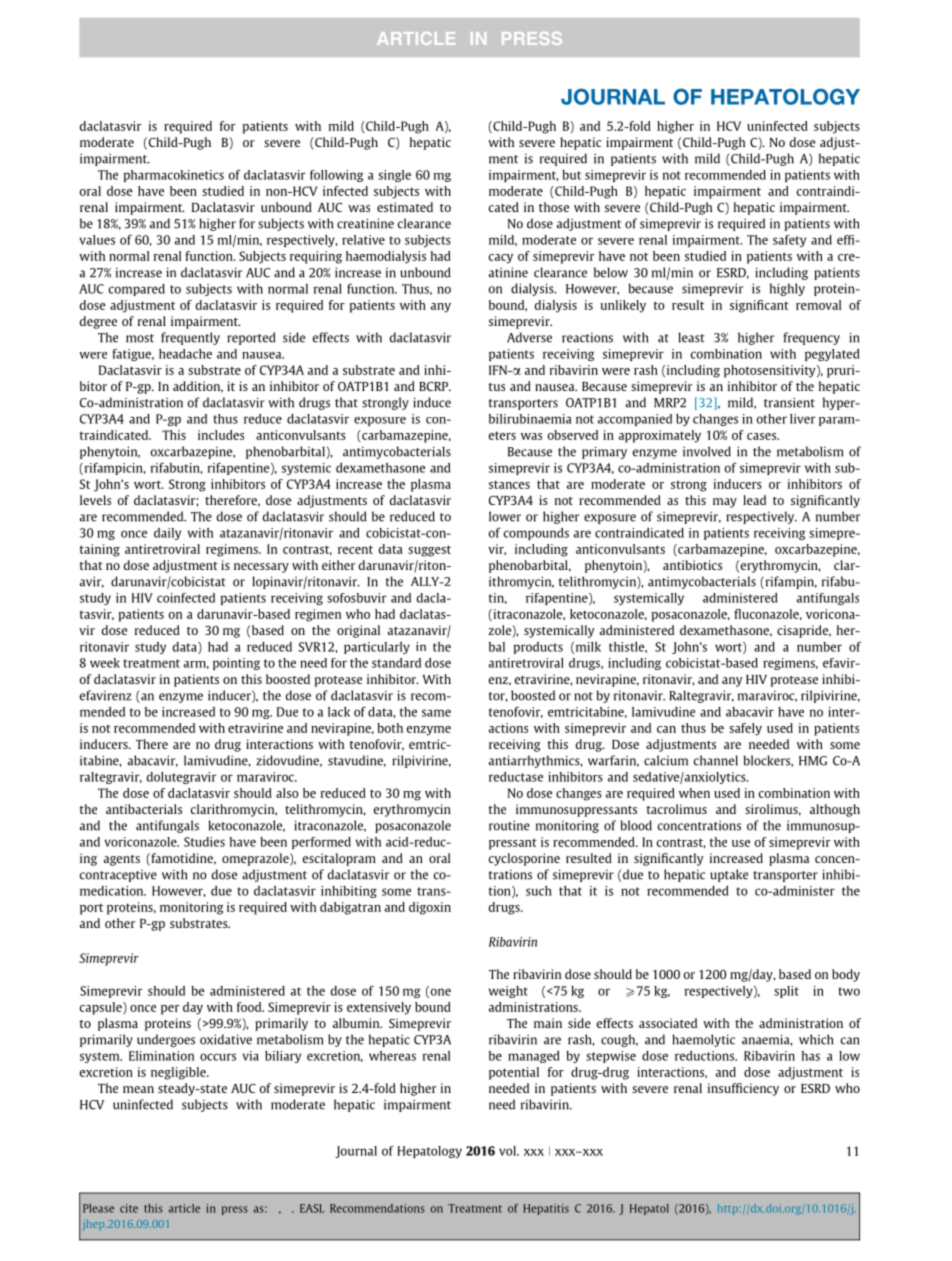 This screenshot has width=952, height=1261. What do you see at coordinates (745, 729) in the screenshot?
I see `safely` at bounding box center [745, 729].
